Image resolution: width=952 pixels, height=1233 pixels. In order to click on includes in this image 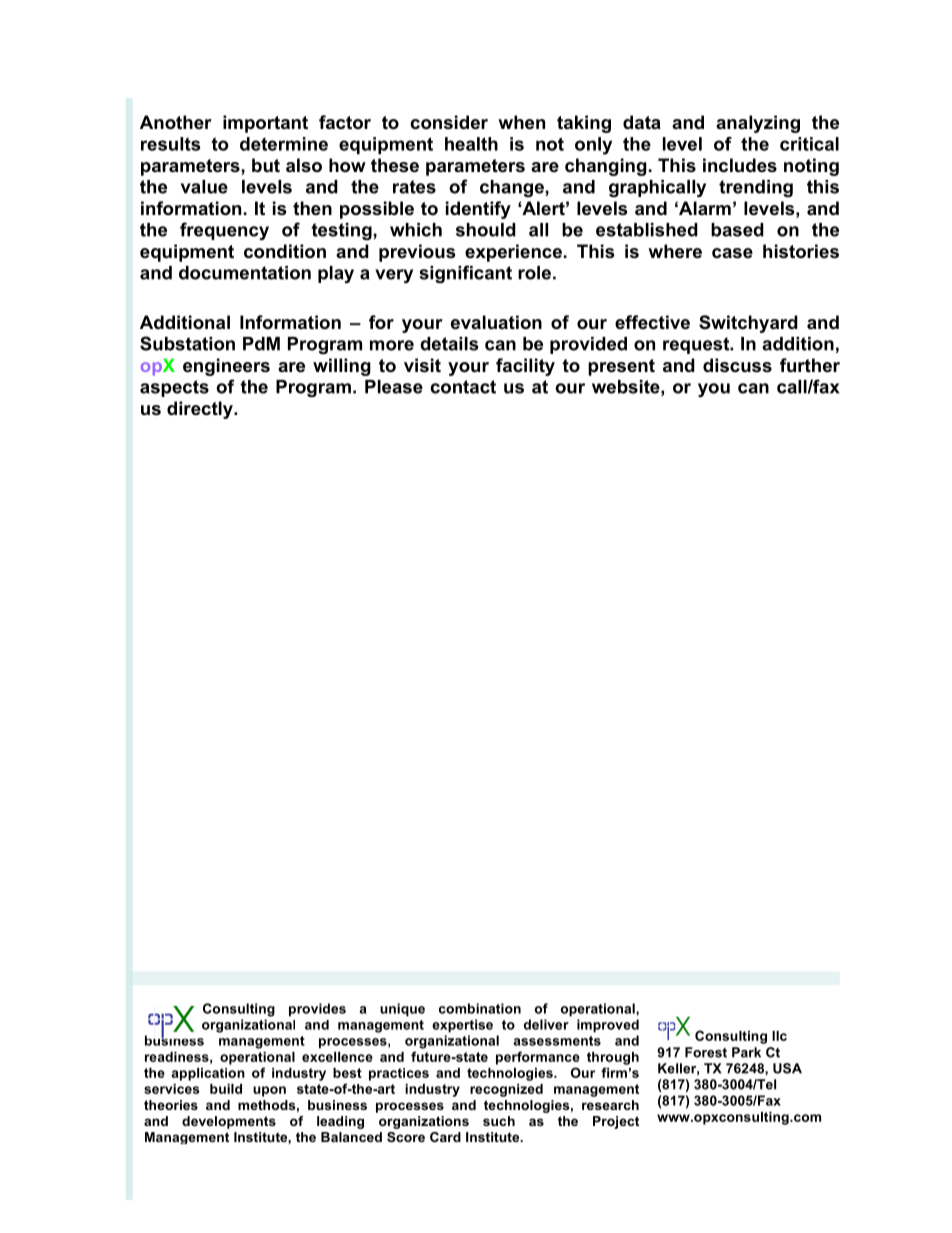, I will do `click(740, 165)`.
